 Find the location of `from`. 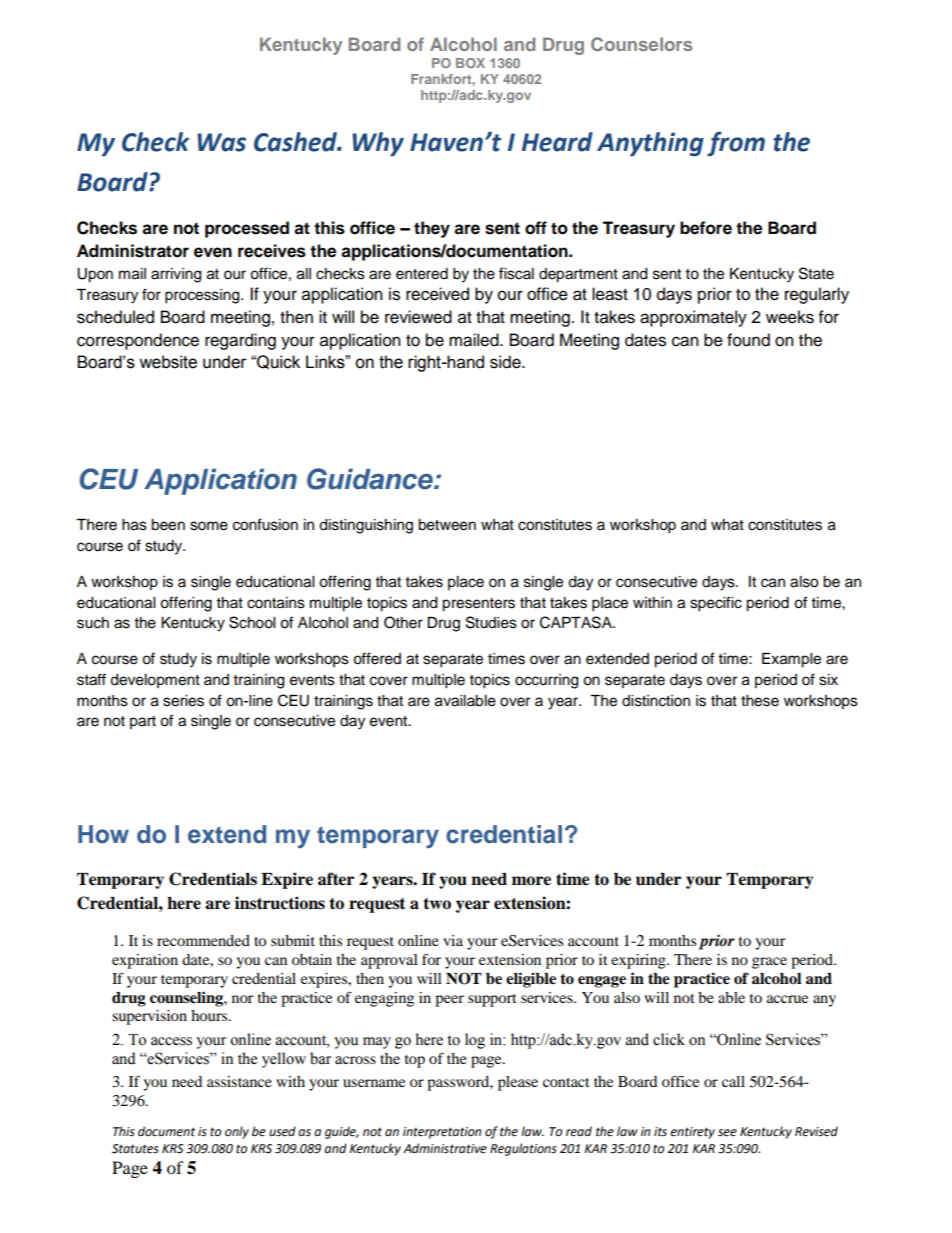

from is located at coordinates (736, 143).
